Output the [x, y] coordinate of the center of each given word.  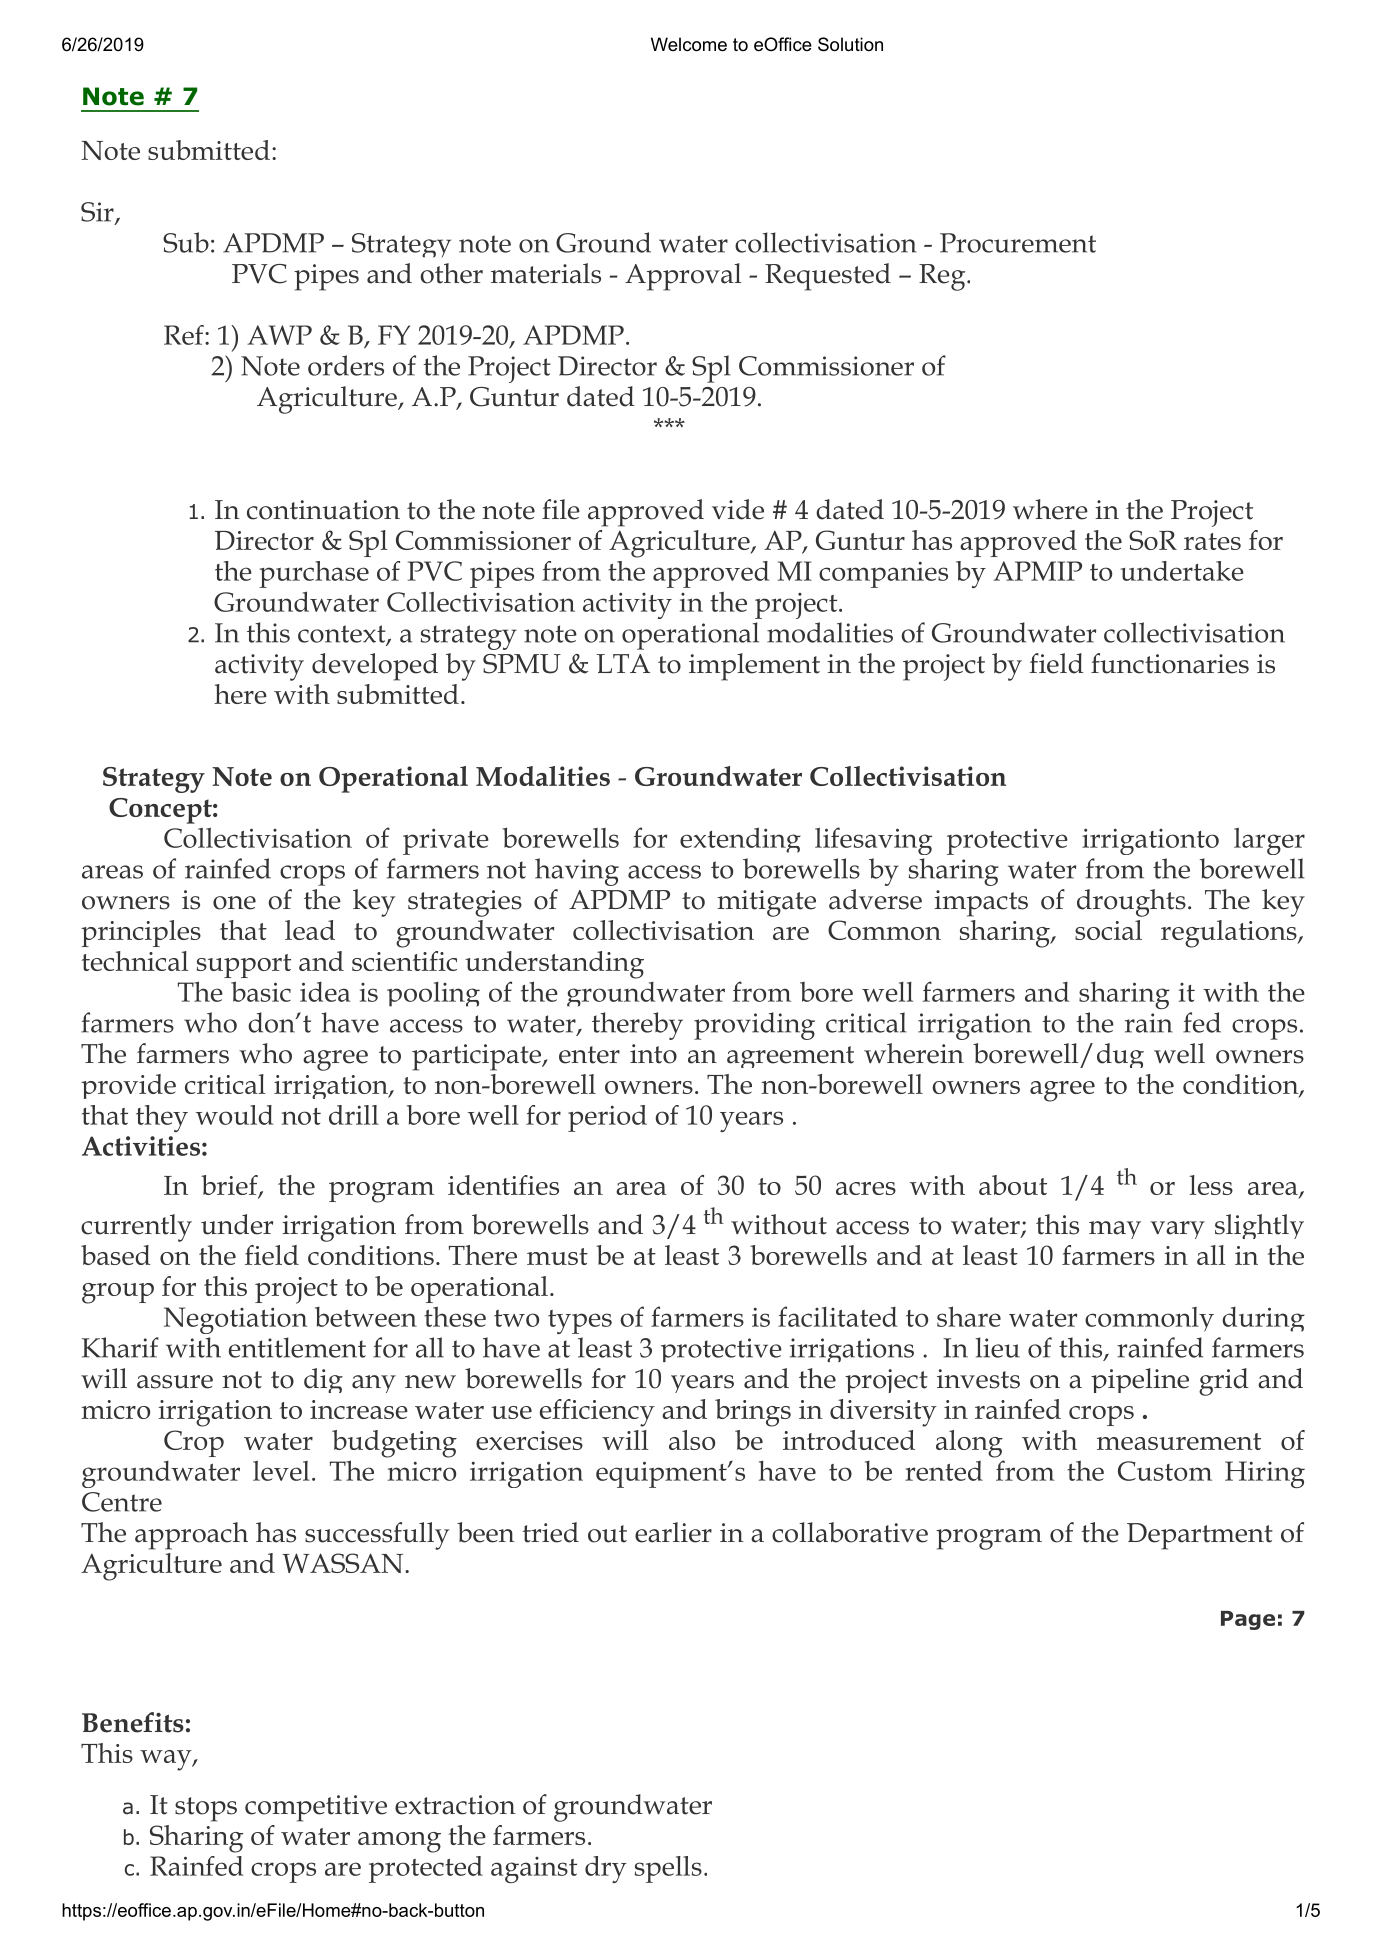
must [557, 1256]
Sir [98, 213]
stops [206, 1809]
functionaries [1170, 663]
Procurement [1018, 243]
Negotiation [235, 1320]
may [1115, 1230]
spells [668, 1869]
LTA [623, 663]
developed [375, 667]
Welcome [689, 44]
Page [1248, 1620]
